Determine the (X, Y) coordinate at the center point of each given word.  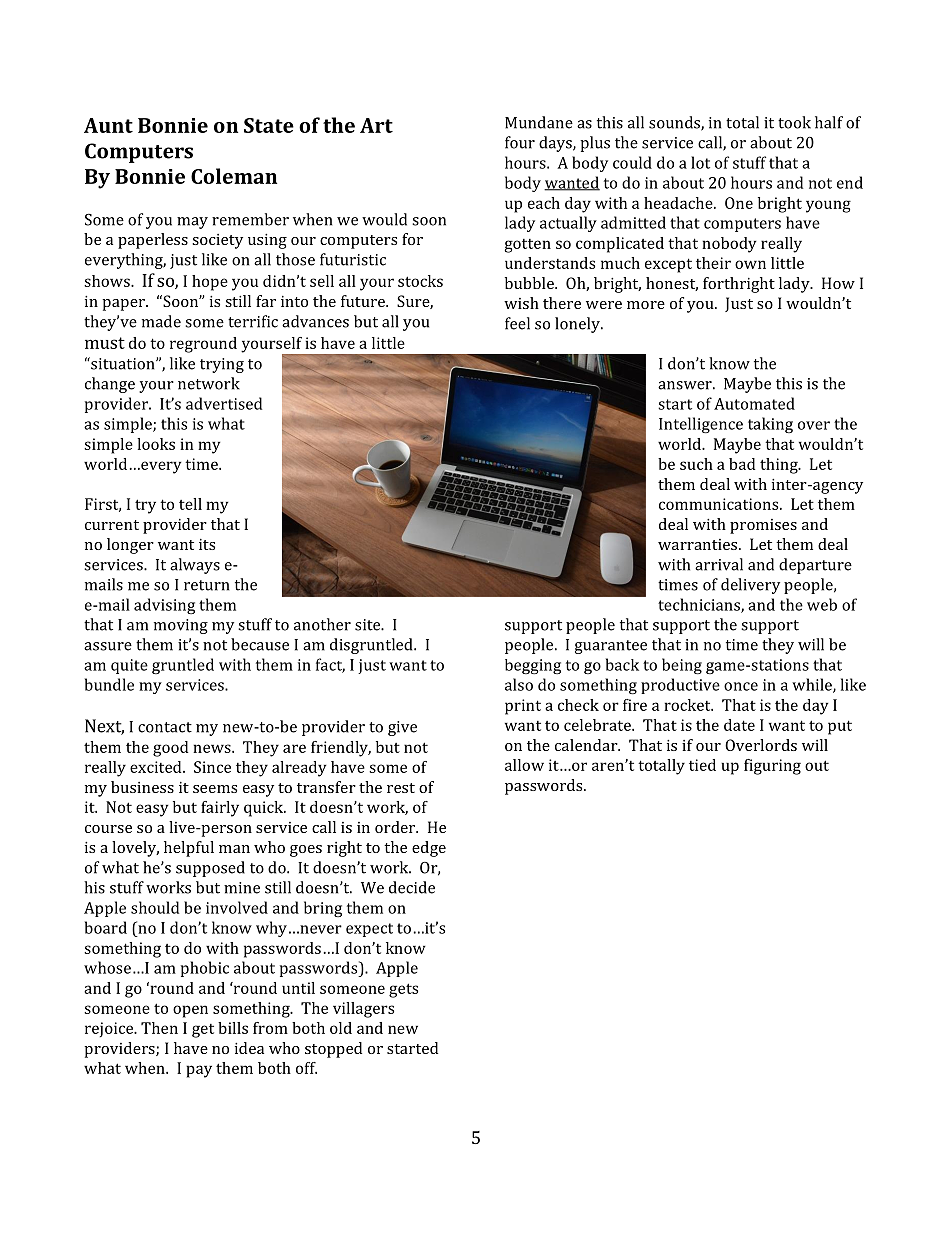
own (750, 264)
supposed (210, 869)
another (322, 624)
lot (700, 162)
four (520, 142)
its (207, 544)
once (741, 686)
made (161, 321)
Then (159, 1028)
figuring (772, 767)
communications (720, 504)
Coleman (234, 176)
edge (429, 849)
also (519, 684)
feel (517, 323)
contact (165, 727)
